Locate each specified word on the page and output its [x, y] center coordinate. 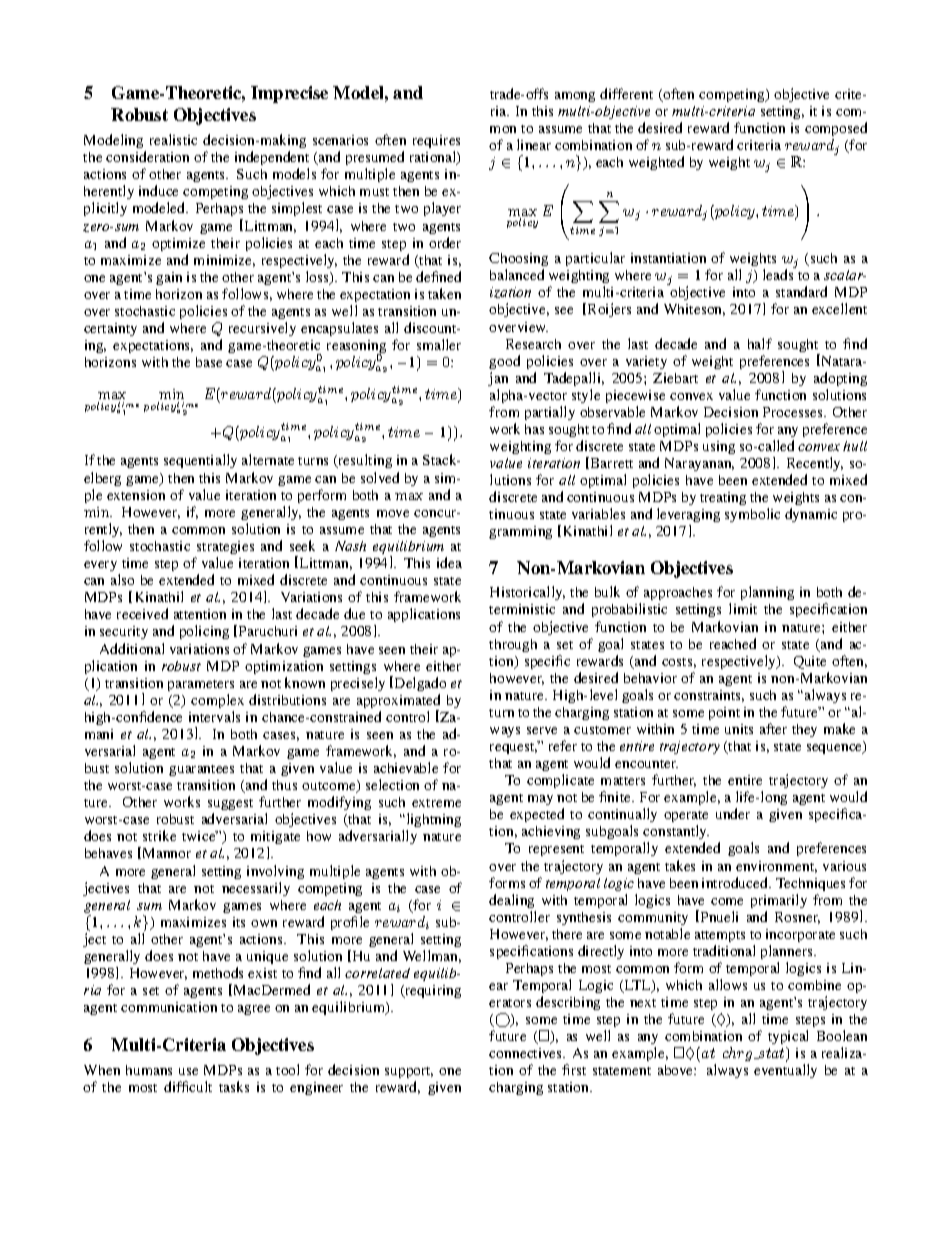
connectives [526, 1053]
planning [767, 593]
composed [836, 131]
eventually [785, 1071]
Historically [527, 593]
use [188, 1071]
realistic [173, 139]
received [142, 613]
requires [436, 143]
